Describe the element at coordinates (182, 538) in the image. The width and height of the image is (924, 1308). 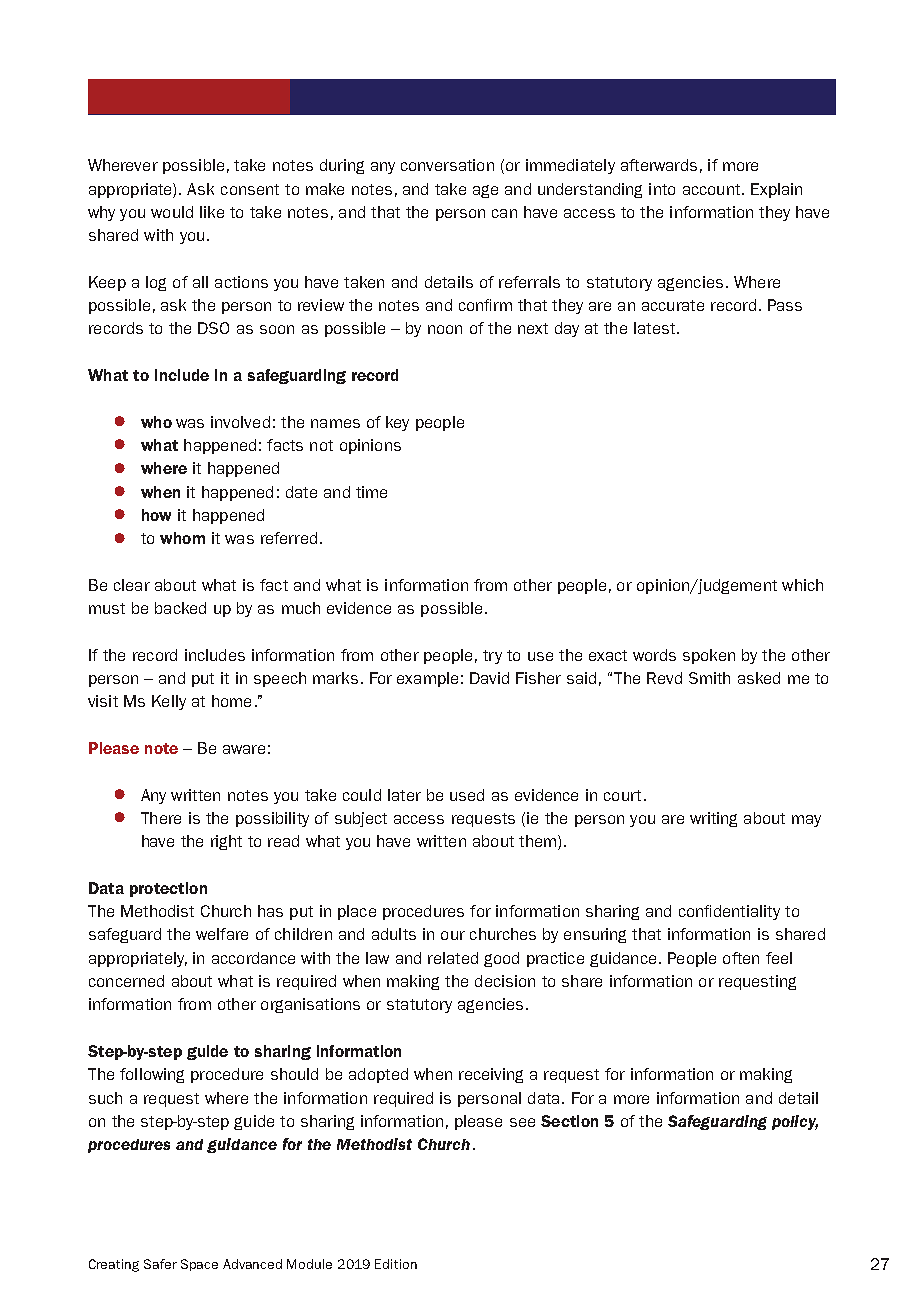
I see `whom` at that location.
